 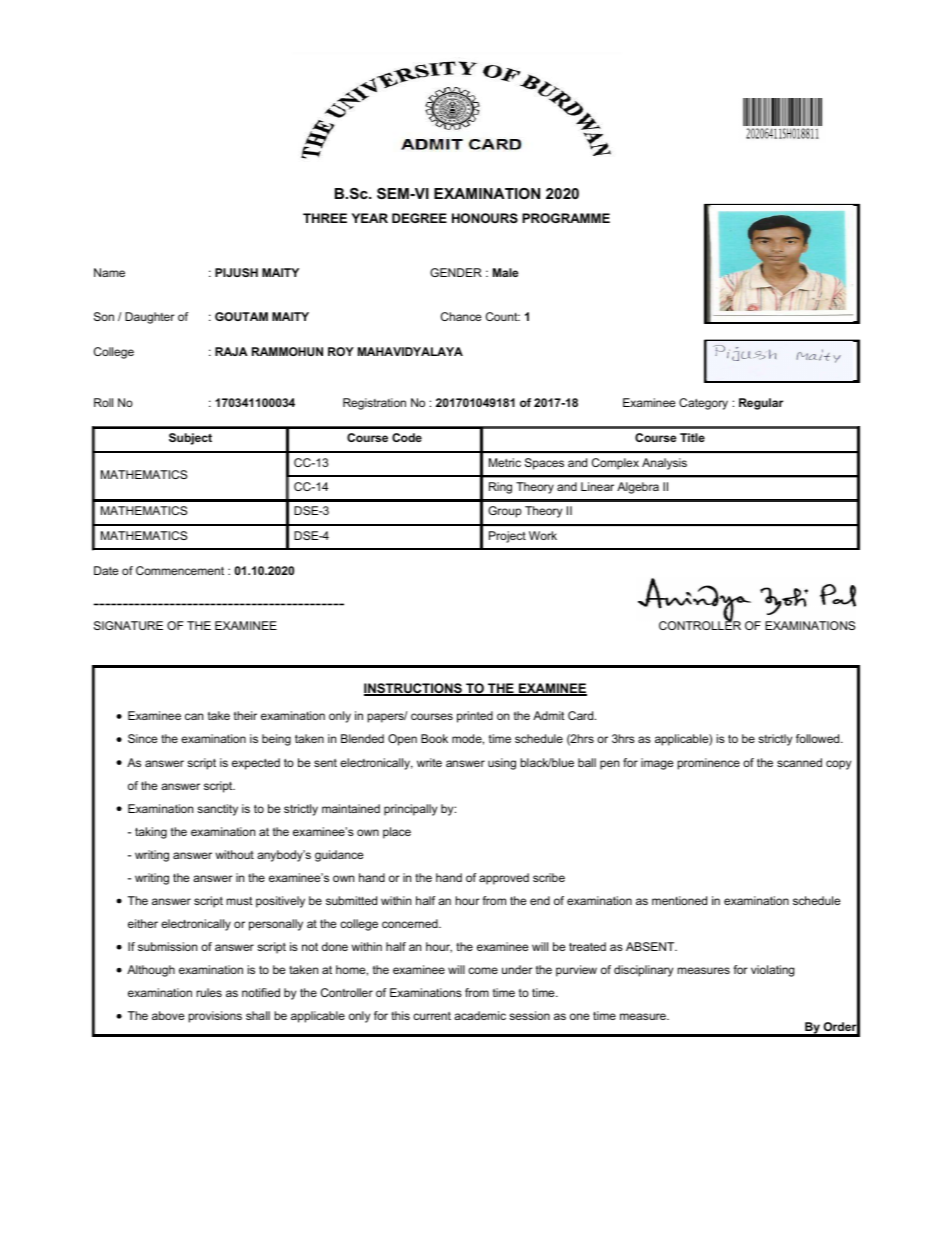 What do you see at coordinates (761, 404) in the page?
I see `Regular` at bounding box center [761, 404].
